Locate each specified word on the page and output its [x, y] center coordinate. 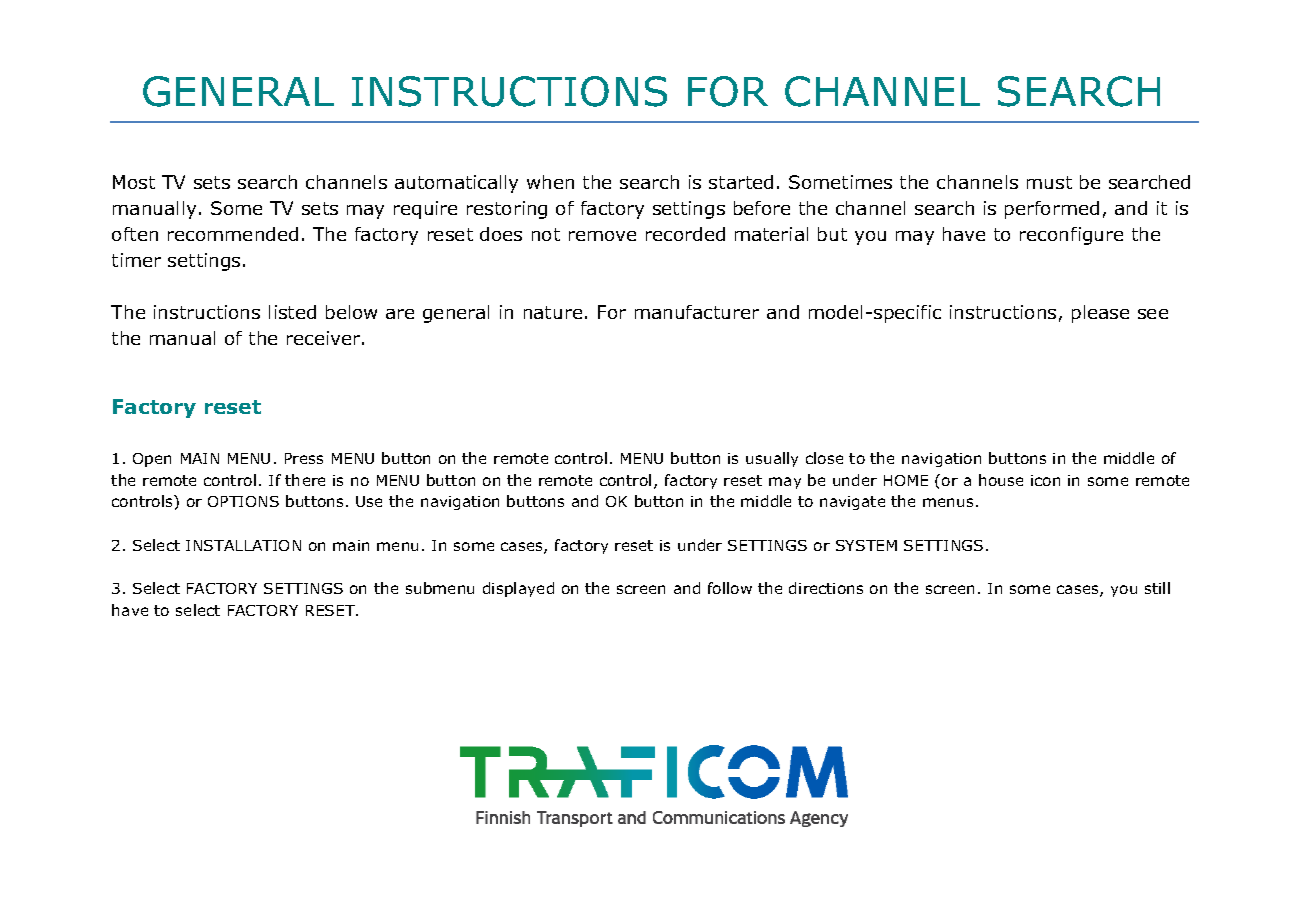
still [1157, 588]
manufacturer [697, 312]
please [1100, 314]
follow [730, 588]
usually [772, 459]
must [1049, 182]
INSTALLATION [243, 545]
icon [1045, 480]
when [550, 182]
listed [292, 312]
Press [304, 458]
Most [134, 182]
